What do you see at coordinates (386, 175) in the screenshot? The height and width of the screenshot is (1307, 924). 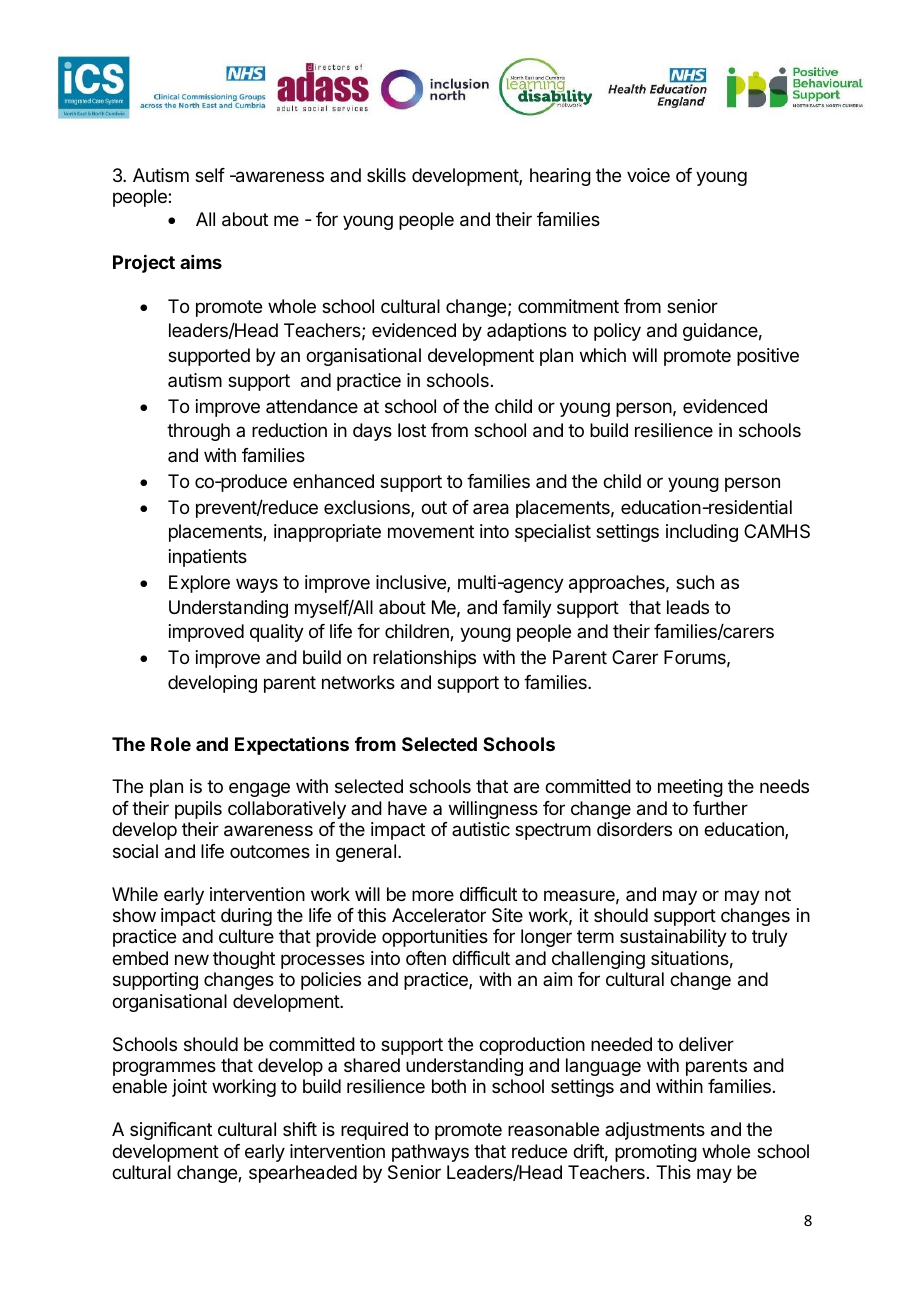 I see `skills` at bounding box center [386, 175].
